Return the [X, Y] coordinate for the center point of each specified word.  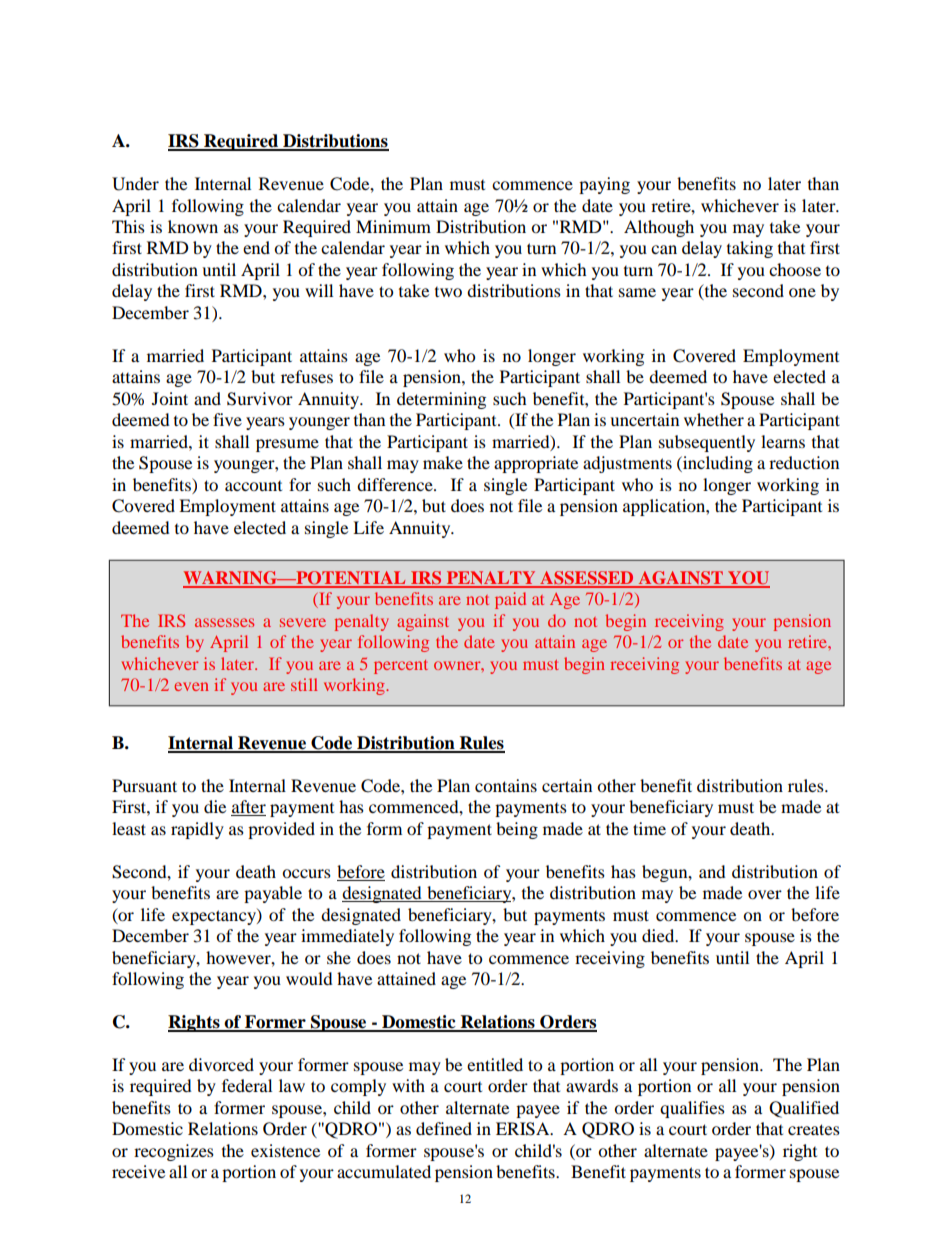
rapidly [197, 830]
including [717, 464]
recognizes [174, 1152]
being [517, 830]
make [443, 462]
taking [750, 249]
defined [444, 1128]
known [193, 226]
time [649, 828]
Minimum [393, 226]
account [253, 486]
